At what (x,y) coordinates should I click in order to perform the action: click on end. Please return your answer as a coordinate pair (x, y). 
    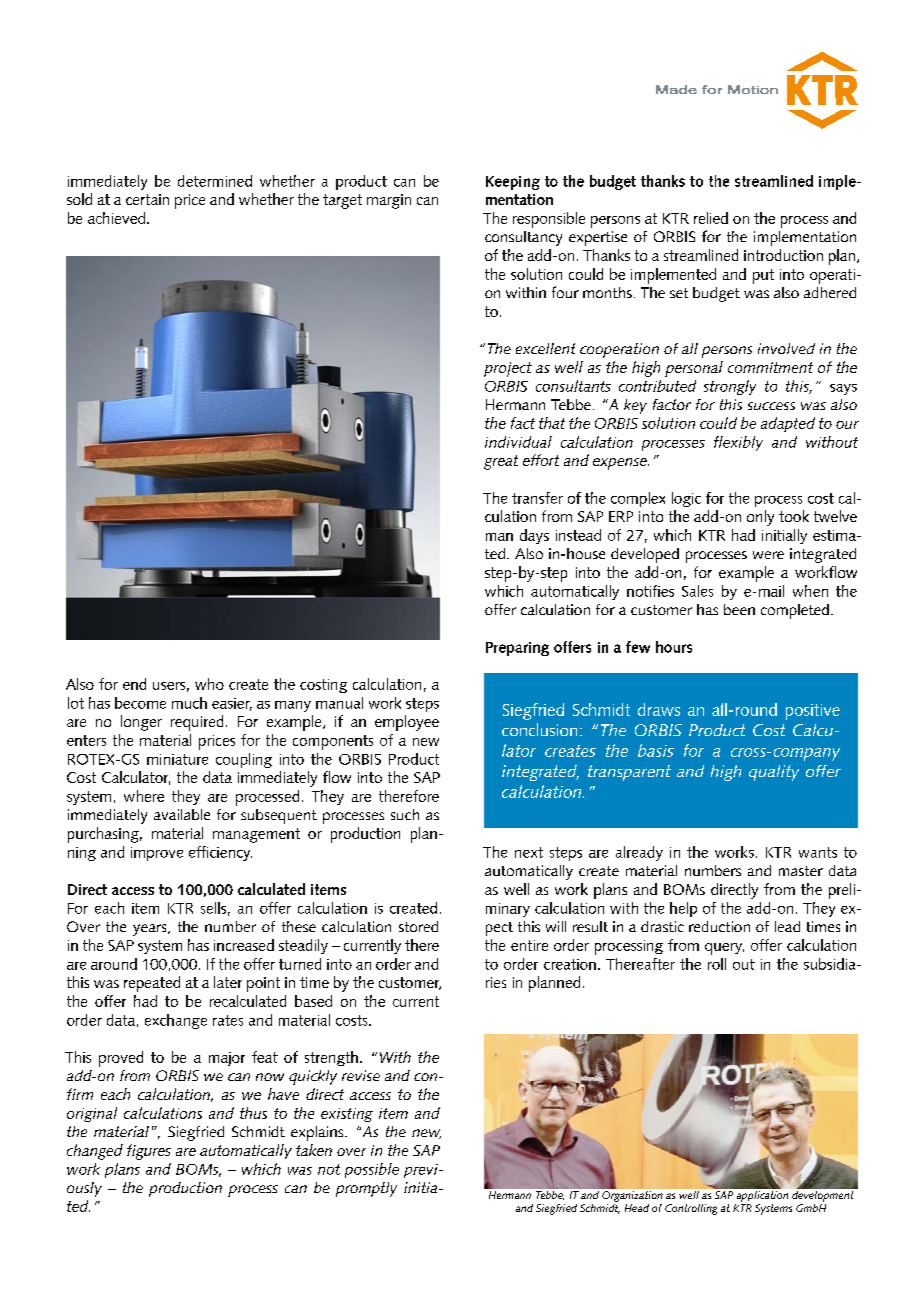
    Looking at the image, I should click on (134, 684).
